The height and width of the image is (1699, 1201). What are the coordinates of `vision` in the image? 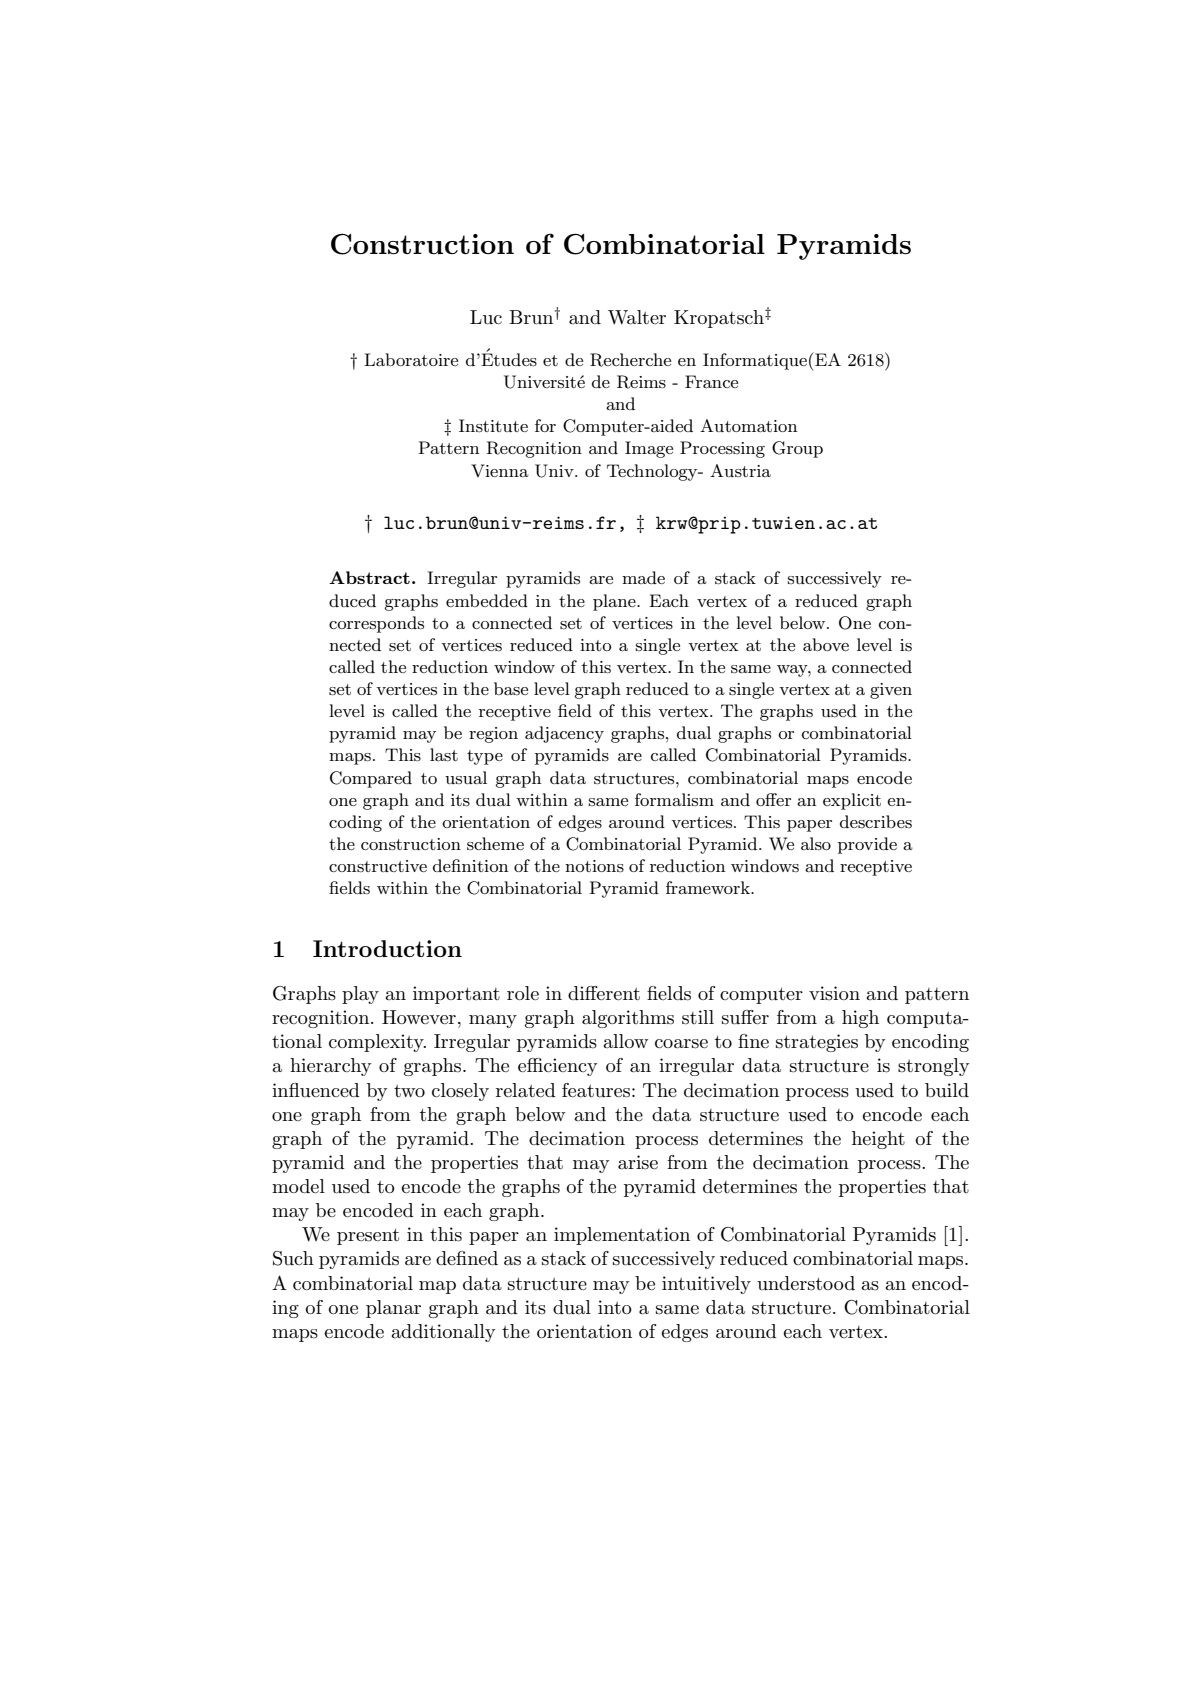 It's located at (834, 993).
